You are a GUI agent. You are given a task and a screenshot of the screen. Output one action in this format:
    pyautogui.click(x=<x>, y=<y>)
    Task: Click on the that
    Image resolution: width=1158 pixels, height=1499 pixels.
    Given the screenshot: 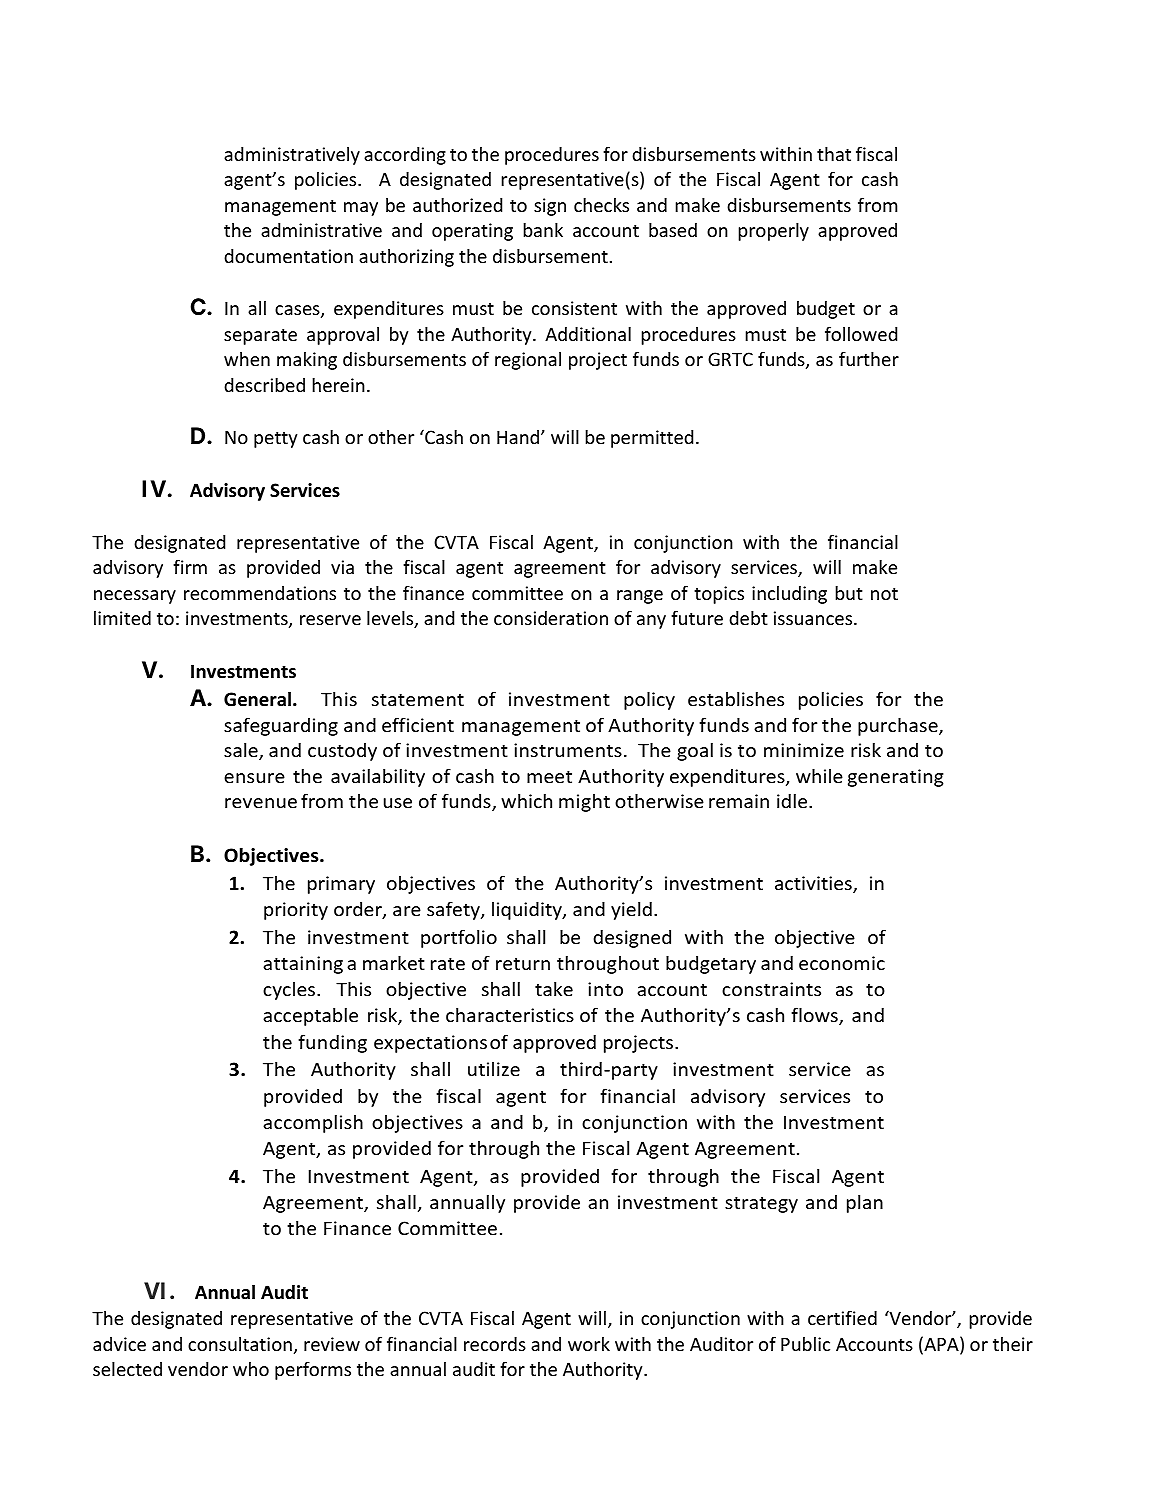 What is the action you would take?
    pyautogui.click(x=834, y=154)
